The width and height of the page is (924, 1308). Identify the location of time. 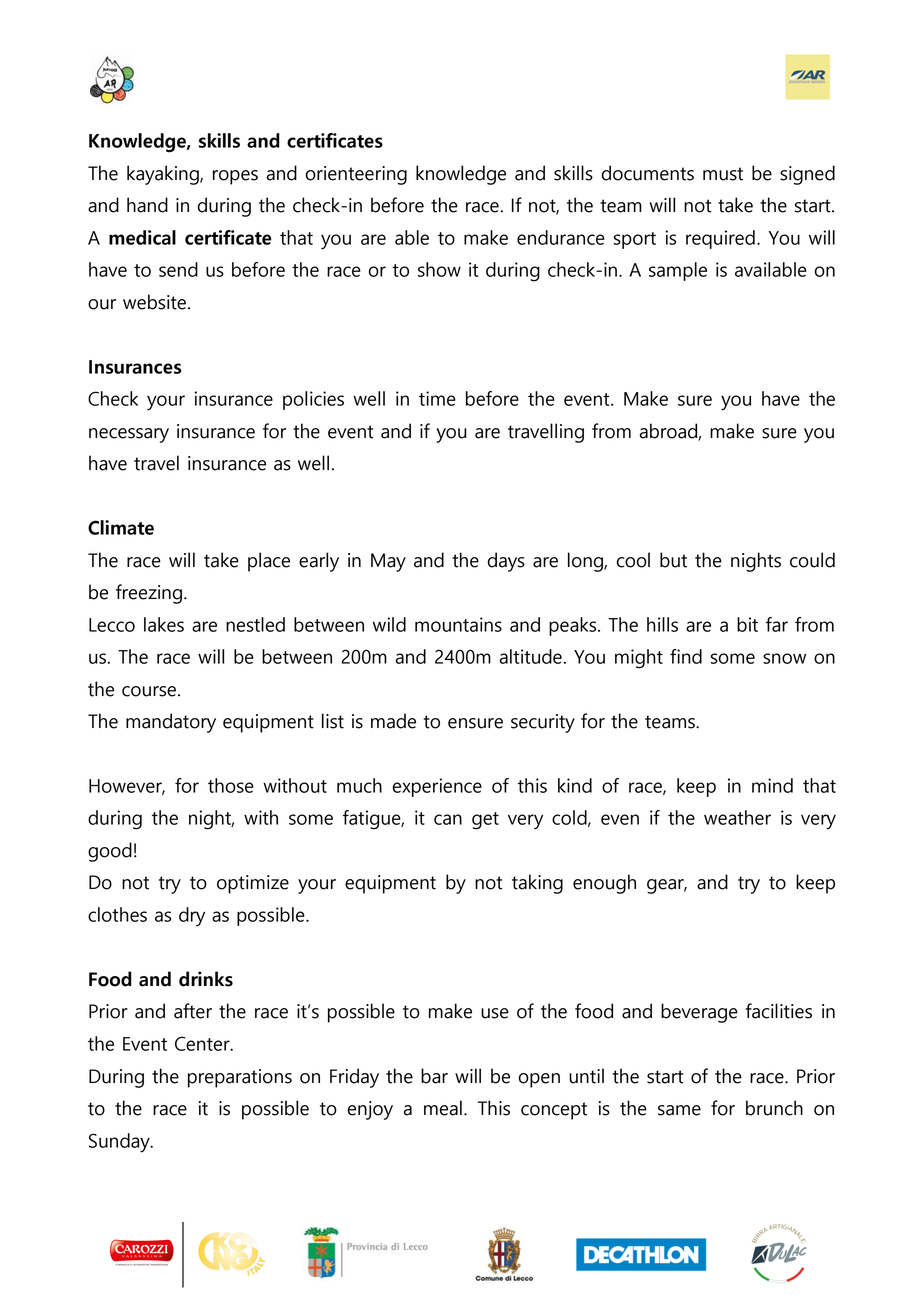
(437, 398).
